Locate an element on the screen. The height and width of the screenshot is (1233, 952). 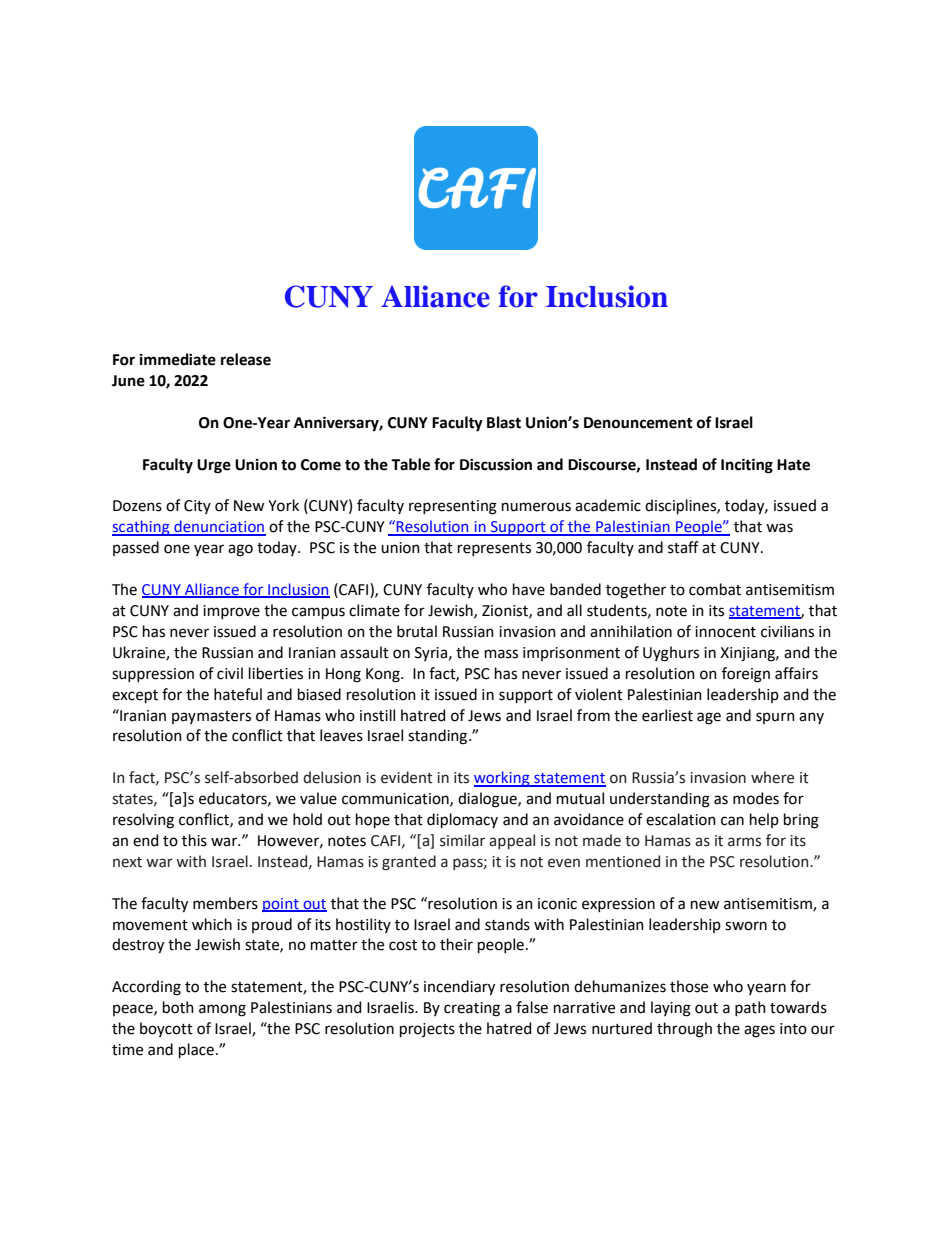
paymasters is located at coordinates (211, 717).
